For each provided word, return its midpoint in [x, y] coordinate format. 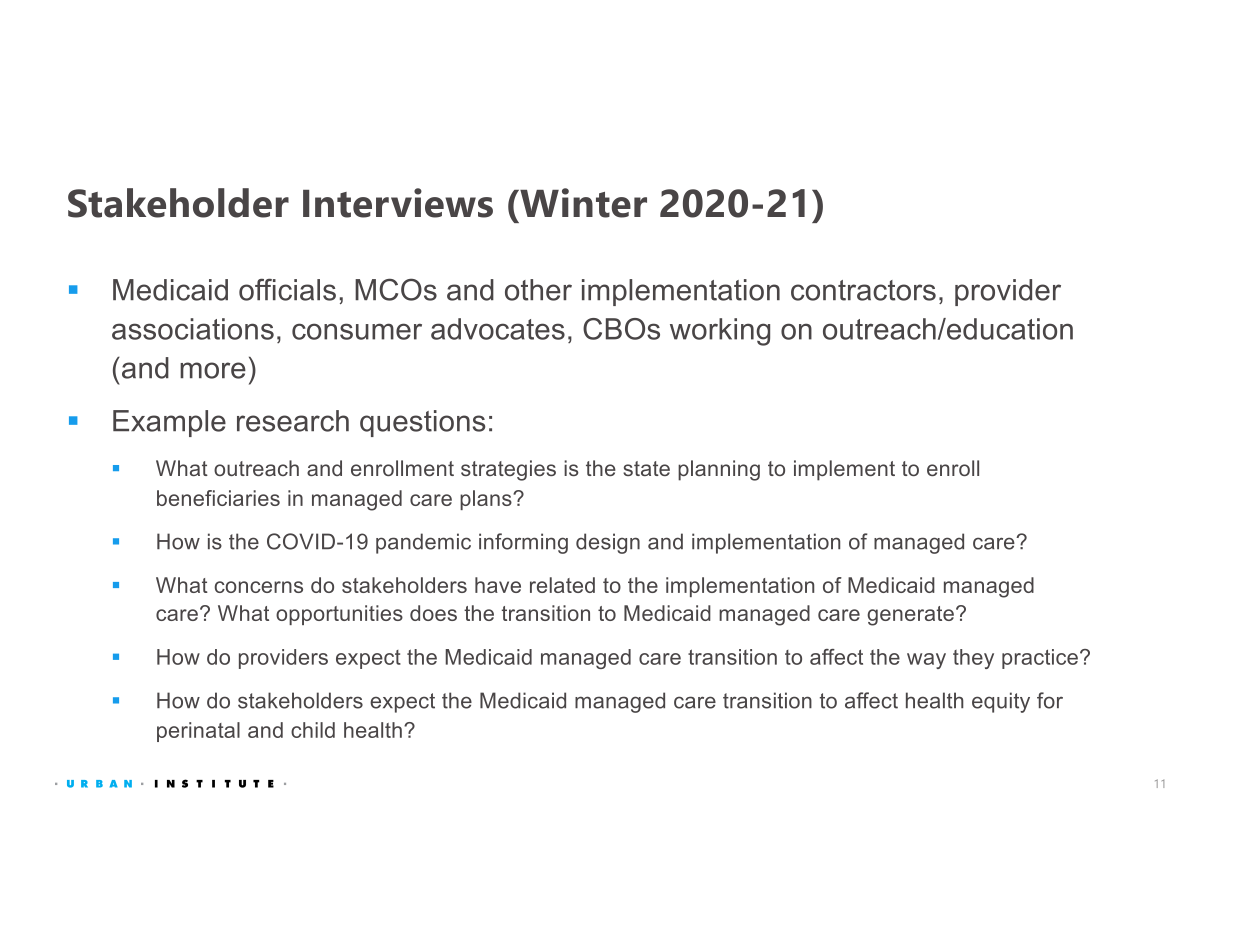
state [646, 468]
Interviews [398, 203]
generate [910, 616]
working [720, 332]
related [562, 585]
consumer [357, 331]
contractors [863, 290]
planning [719, 470]
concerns [259, 587]
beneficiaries [218, 498]
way [926, 661]
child [313, 730]
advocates [498, 329]
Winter [582, 203]
